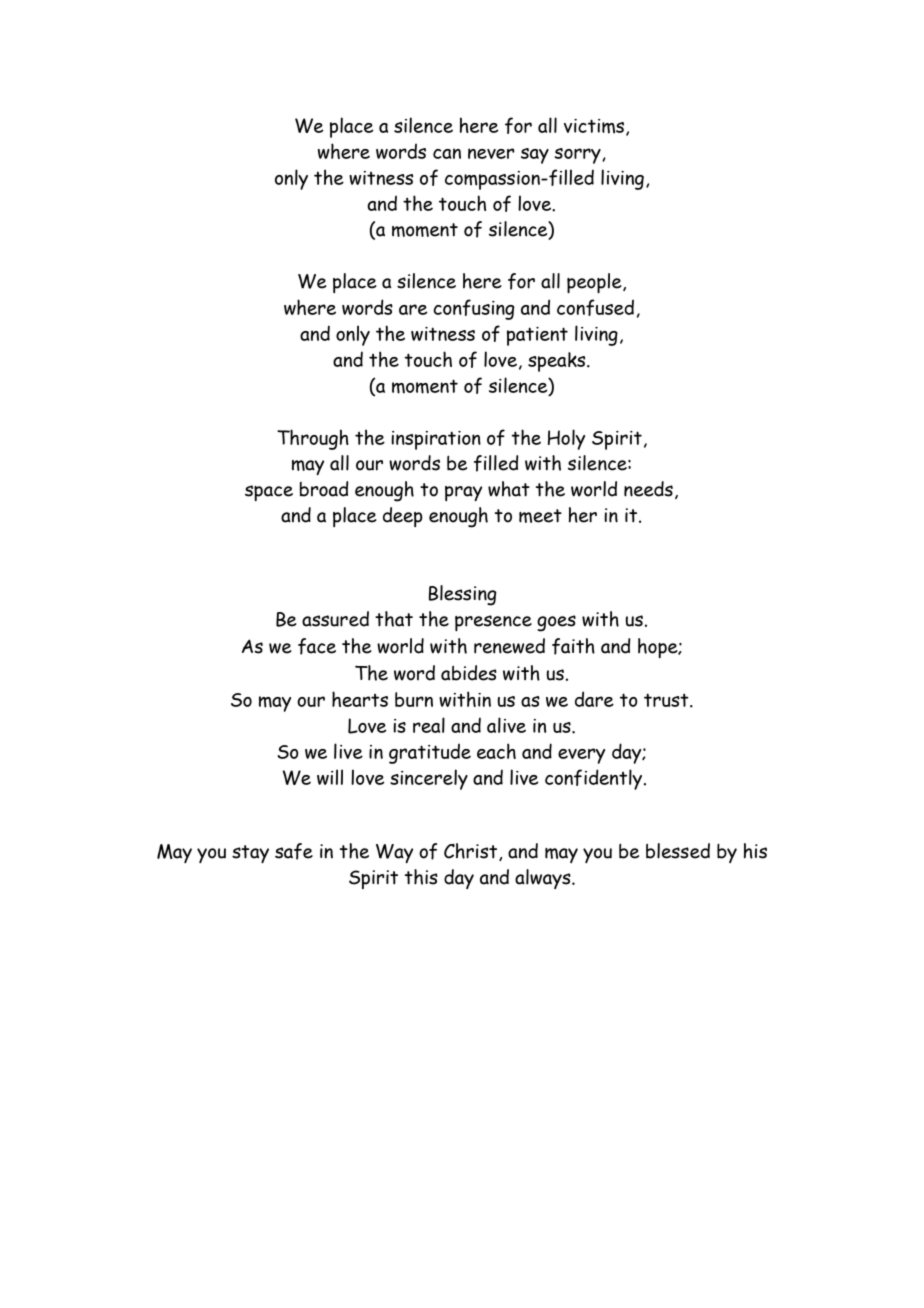  What do you see at coordinates (491, 153) in the image?
I see `never` at bounding box center [491, 153].
